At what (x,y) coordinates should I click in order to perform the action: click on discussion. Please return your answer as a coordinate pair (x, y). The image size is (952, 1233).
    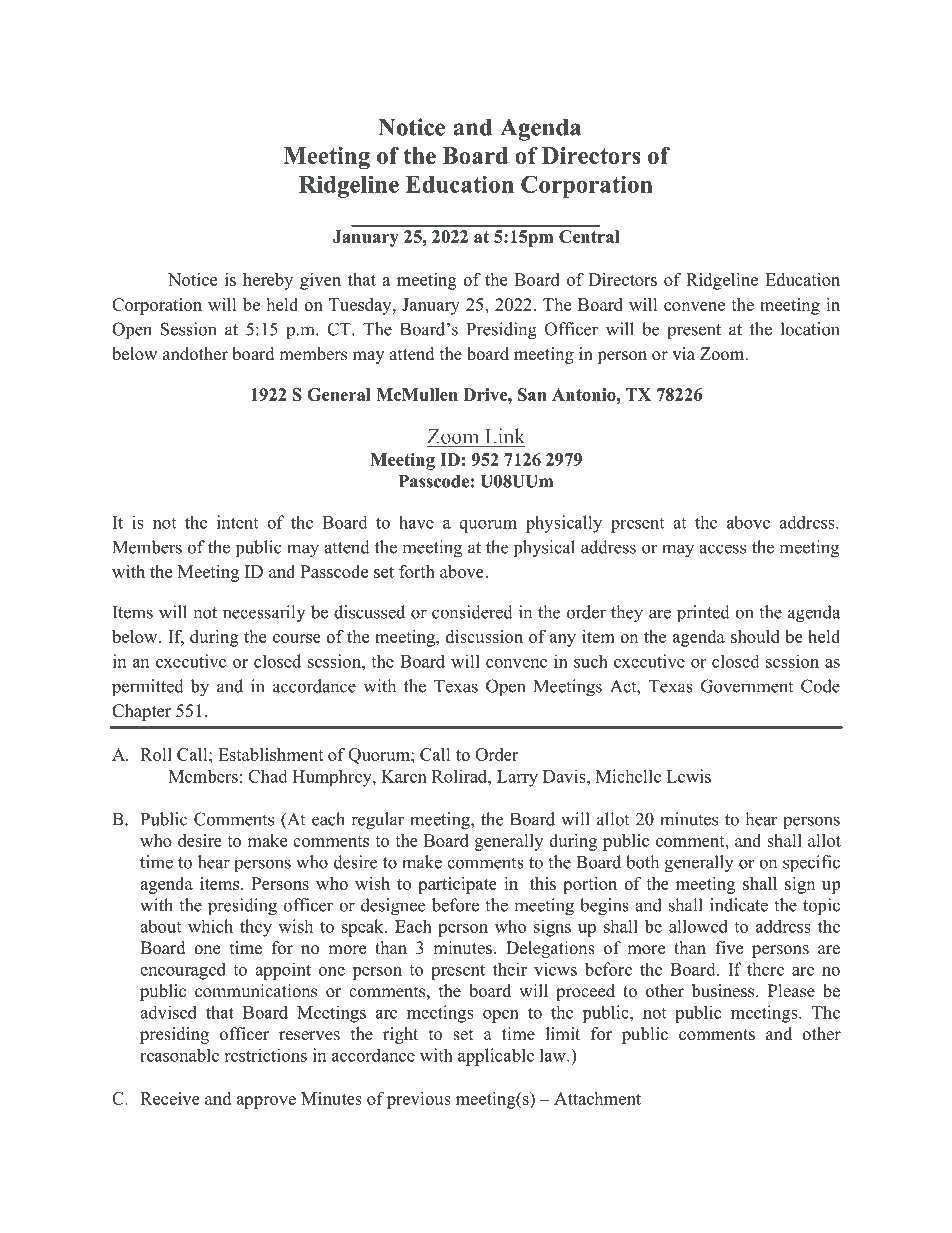
    Looking at the image, I should click on (484, 636).
